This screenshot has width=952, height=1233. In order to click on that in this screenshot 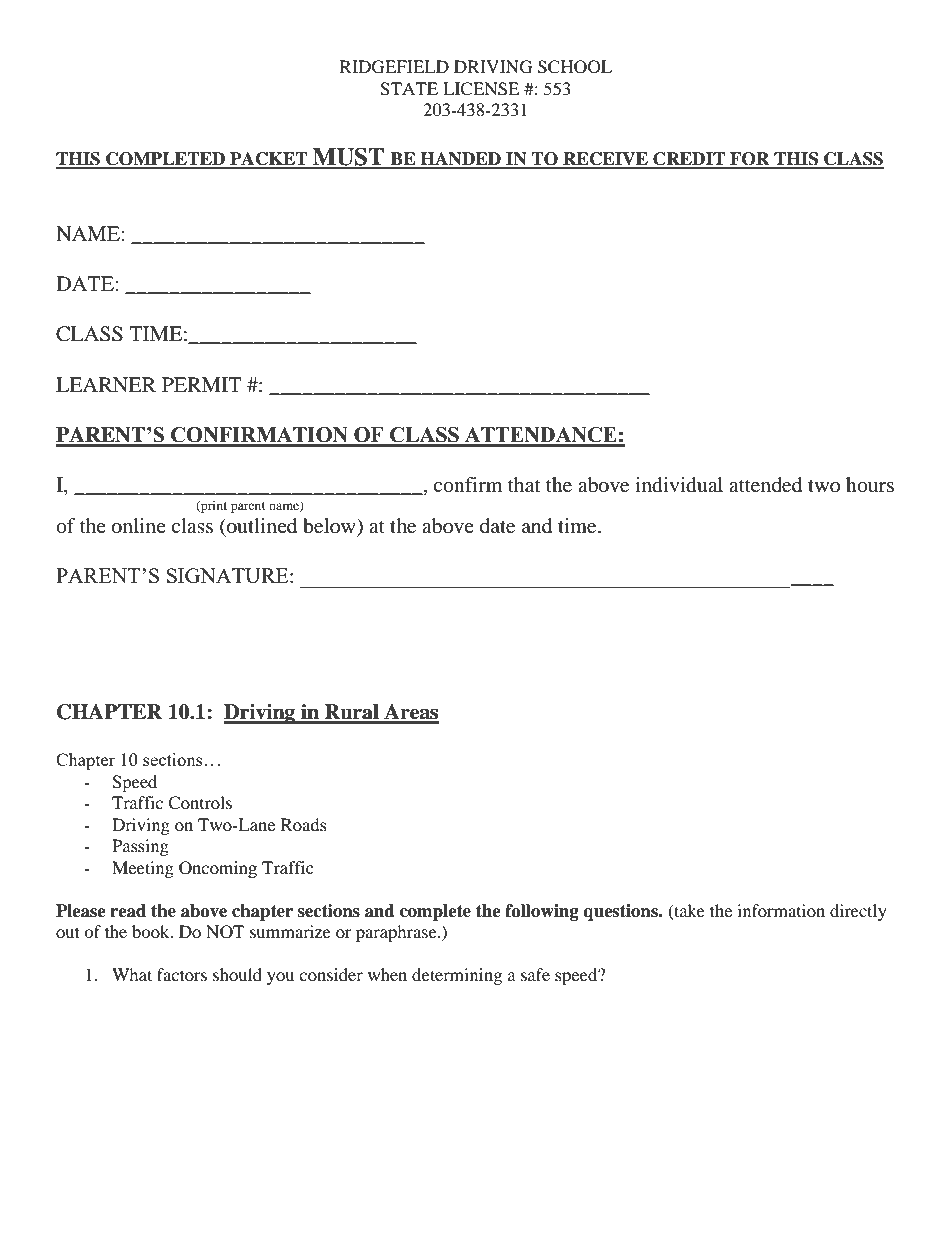, I will do `click(524, 485)`.
